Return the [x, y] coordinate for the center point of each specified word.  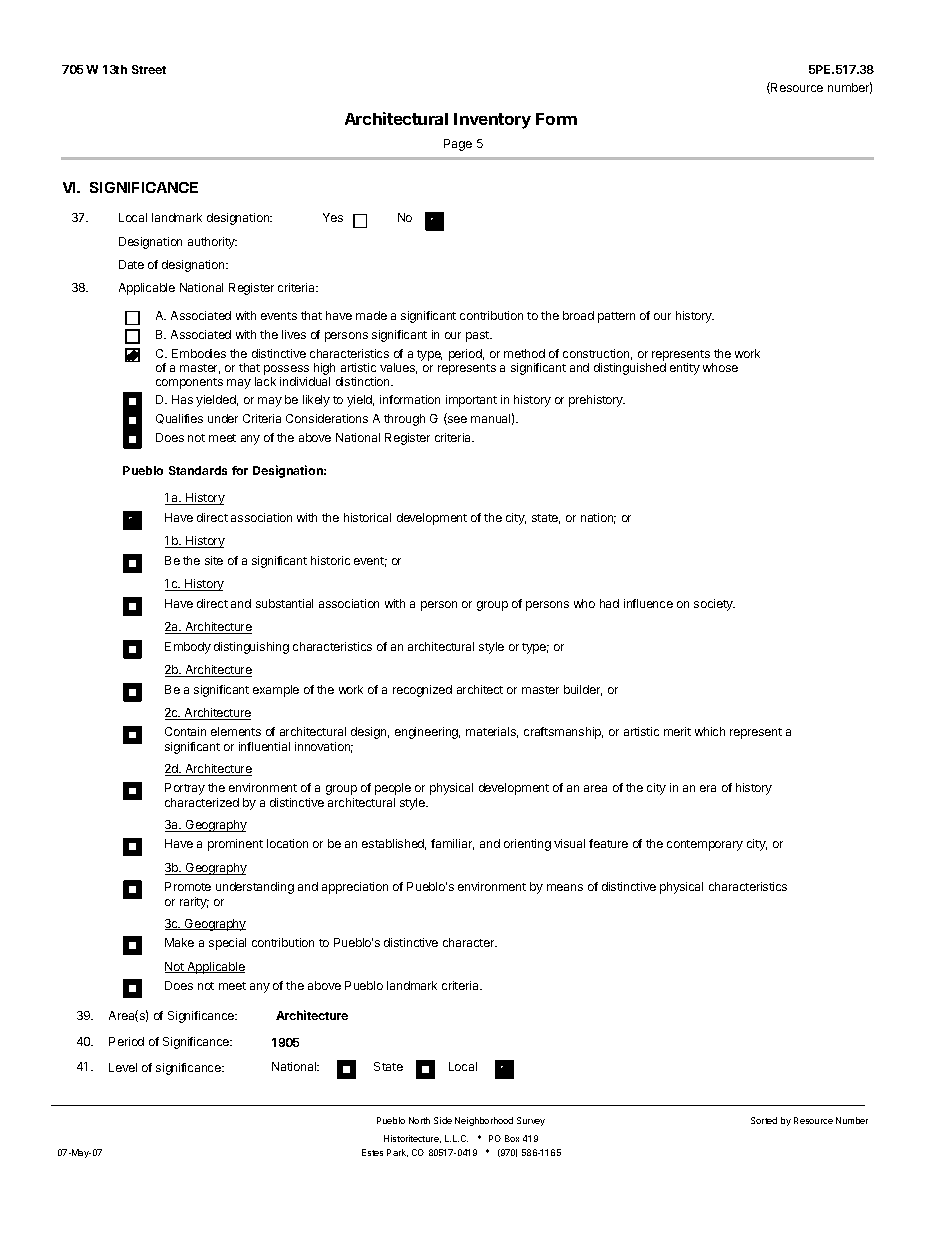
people [393, 789]
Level [123, 1067]
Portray [185, 789]
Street [149, 69]
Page [458, 145]
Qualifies [179, 419]
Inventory [492, 121]
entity [685, 369]
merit [677, 731]
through [404, 420]
